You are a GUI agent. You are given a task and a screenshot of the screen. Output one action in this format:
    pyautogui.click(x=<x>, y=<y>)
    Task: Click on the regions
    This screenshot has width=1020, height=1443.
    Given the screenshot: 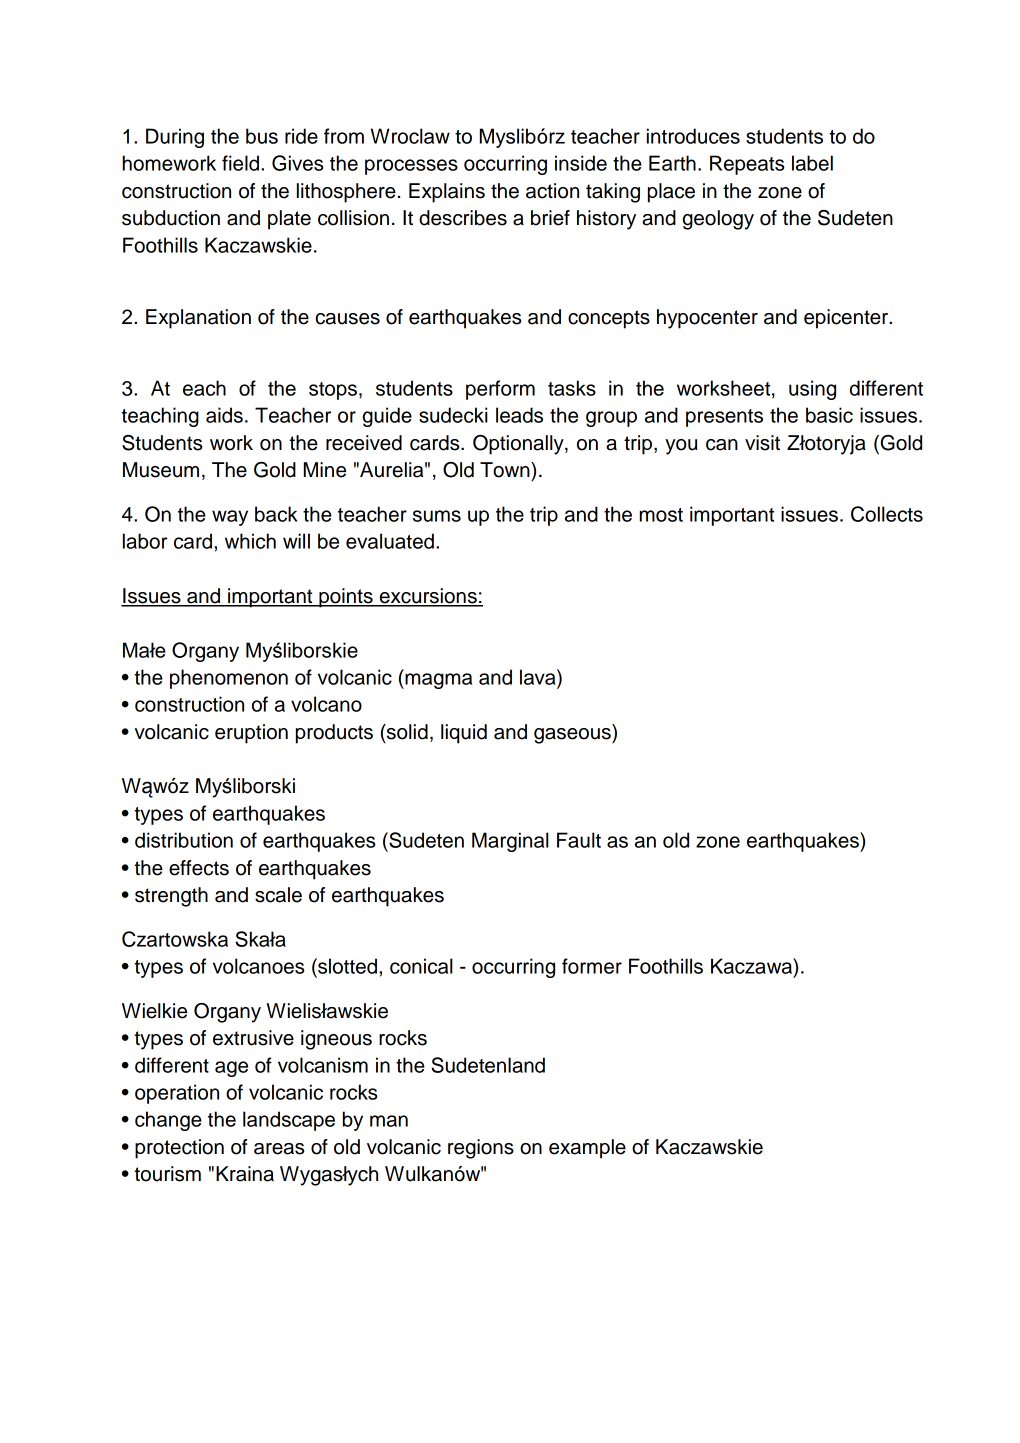 What is the action you would take?
    pyautogui.click(x=481, y=1149)
